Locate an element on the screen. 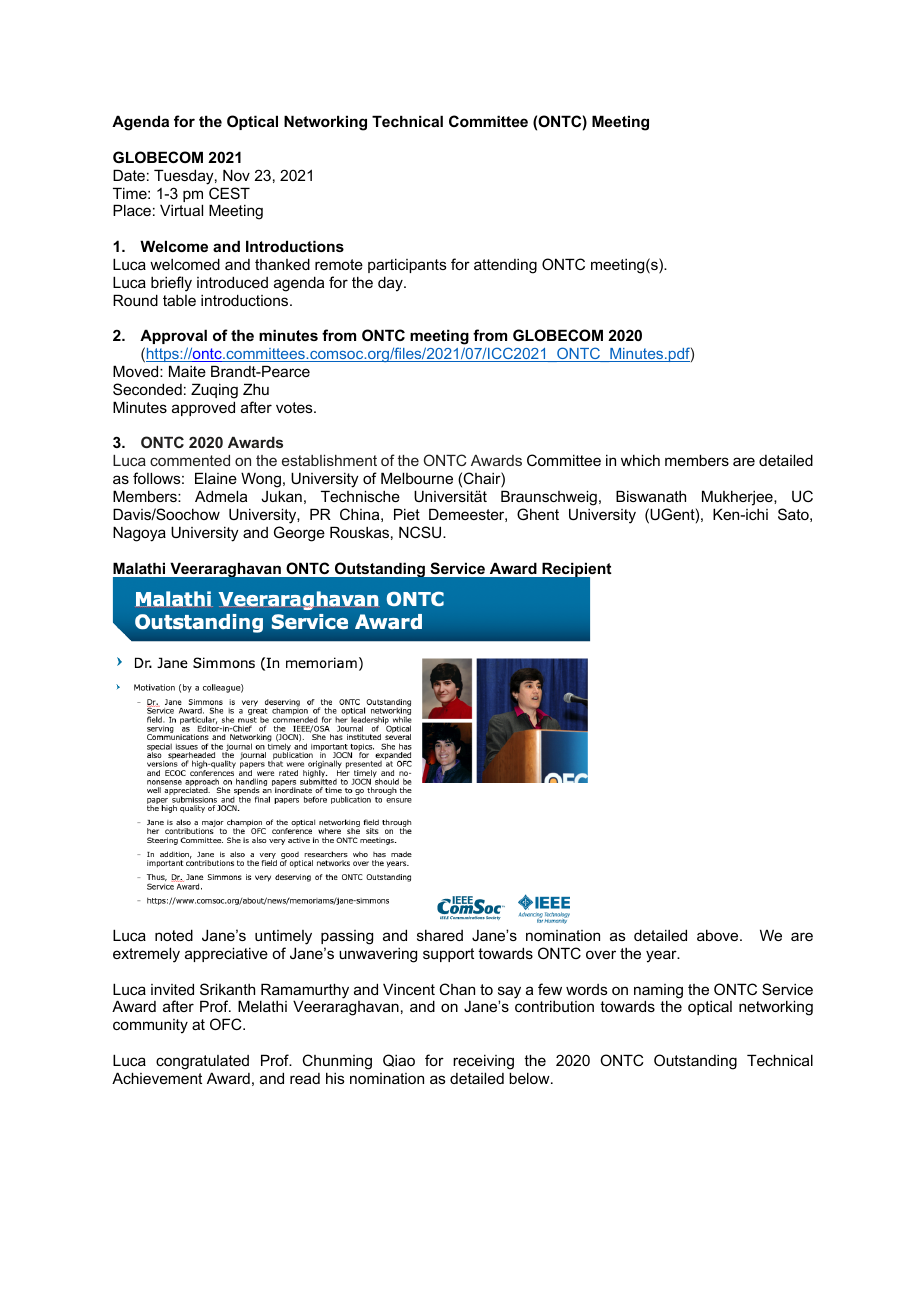 The height and width of the screenshot is (1308, 924). attending is located at coordinates (505, 266).
